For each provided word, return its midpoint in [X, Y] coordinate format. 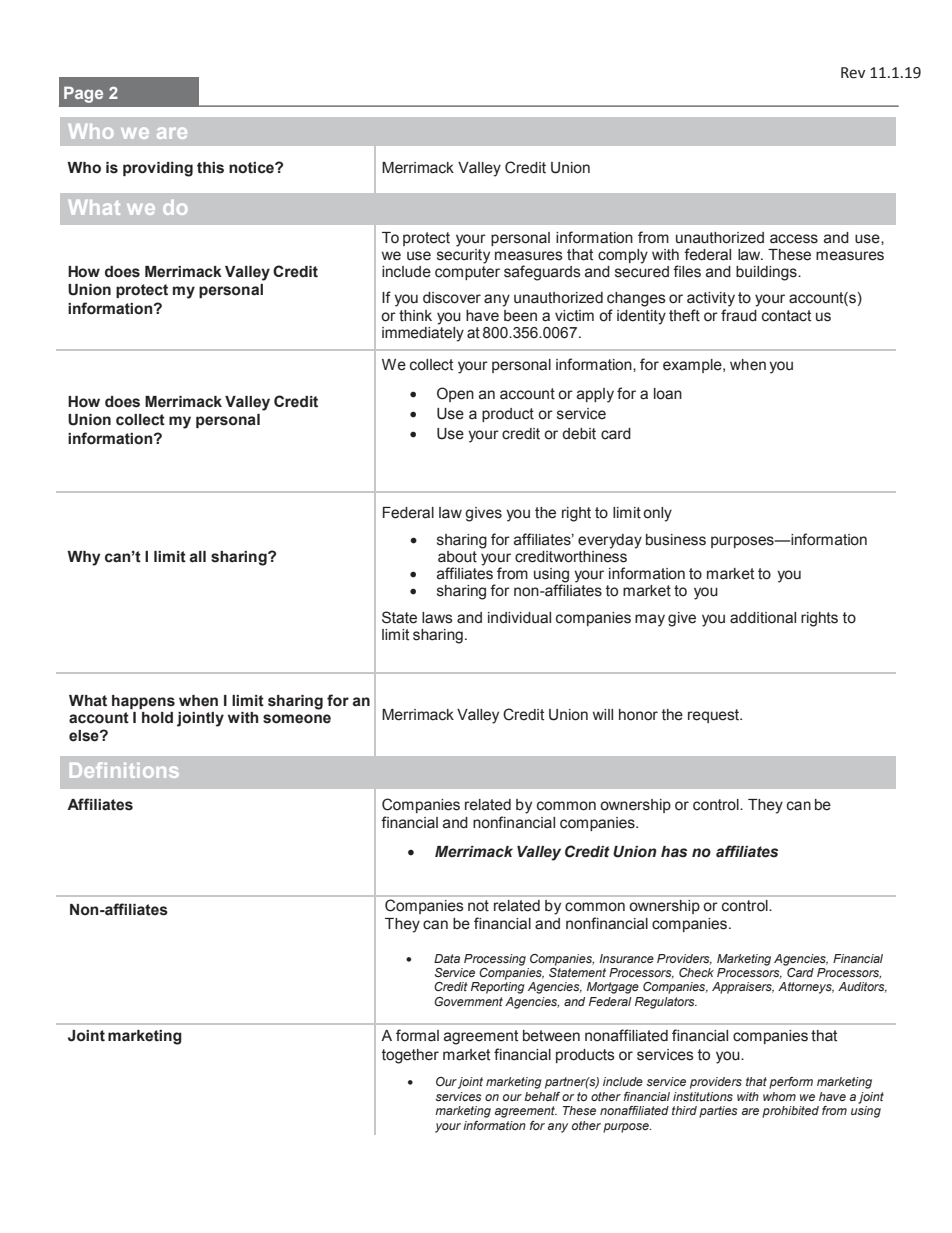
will [603, 714]
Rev [853, 73]
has [674, 852]
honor [638, 715]
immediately [423, 333]
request [715, 716]
